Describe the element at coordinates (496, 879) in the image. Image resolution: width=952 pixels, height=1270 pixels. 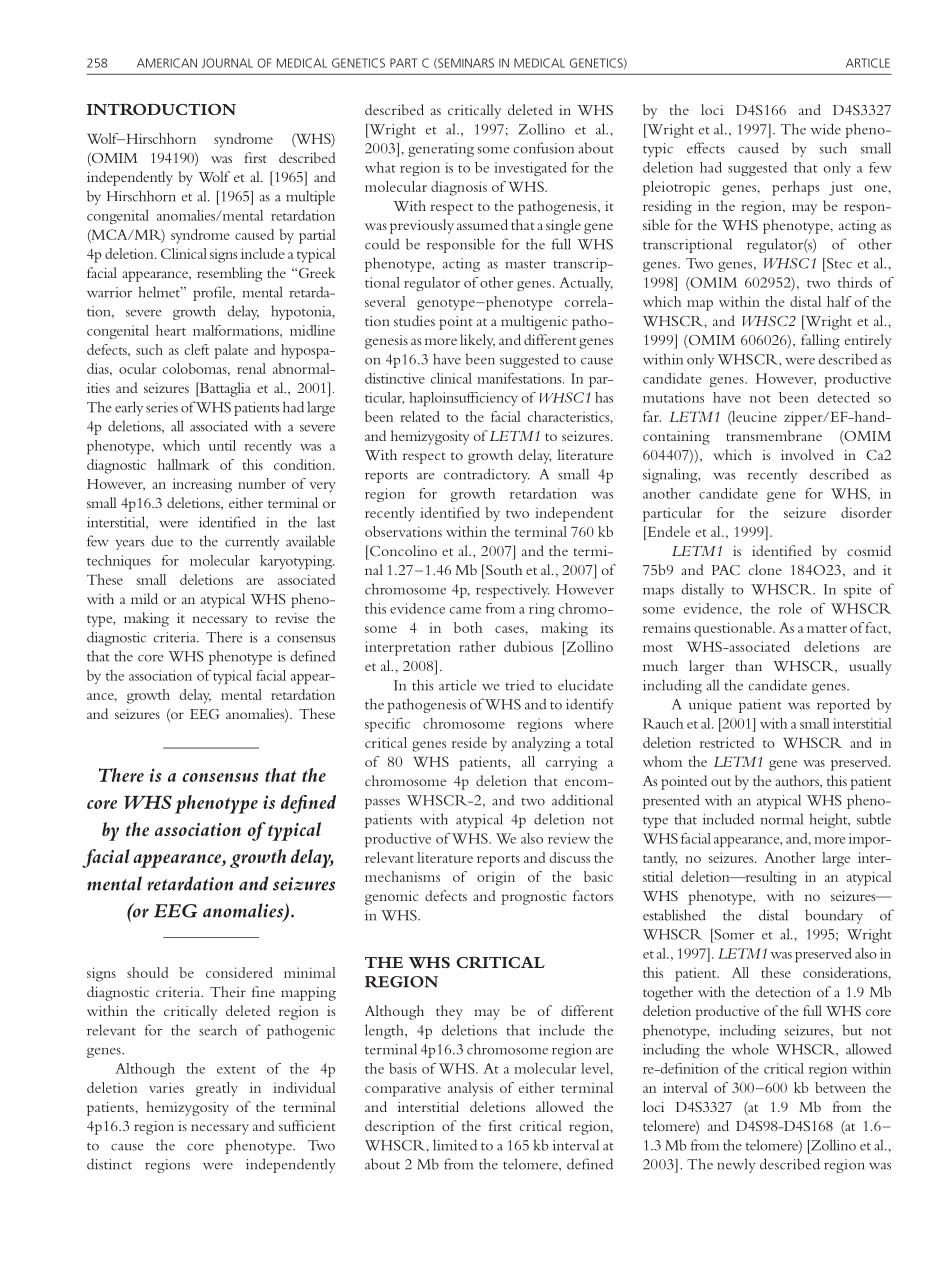
I see `origin` at that location.
